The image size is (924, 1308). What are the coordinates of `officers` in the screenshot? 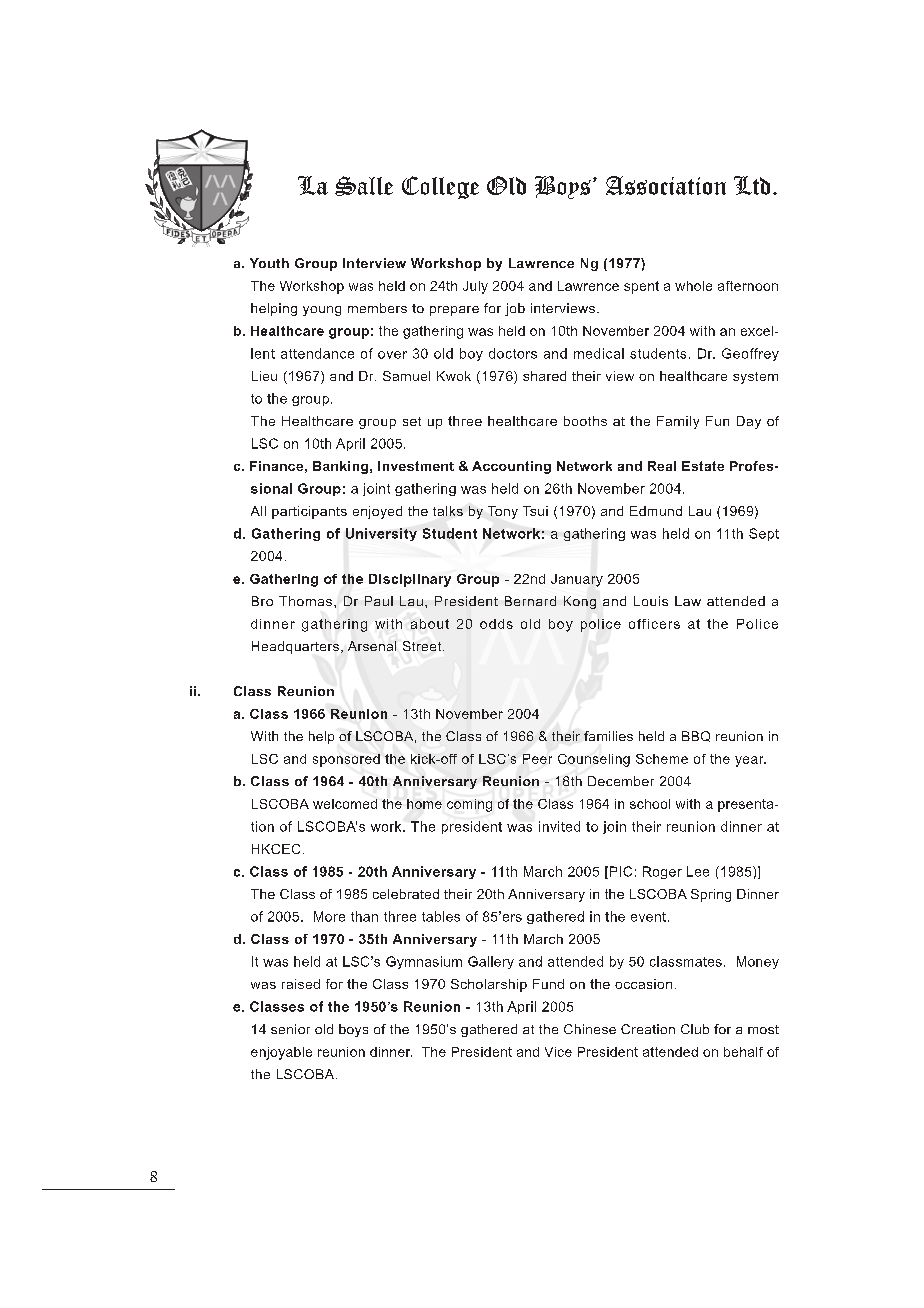 It's located at (654, 624).
